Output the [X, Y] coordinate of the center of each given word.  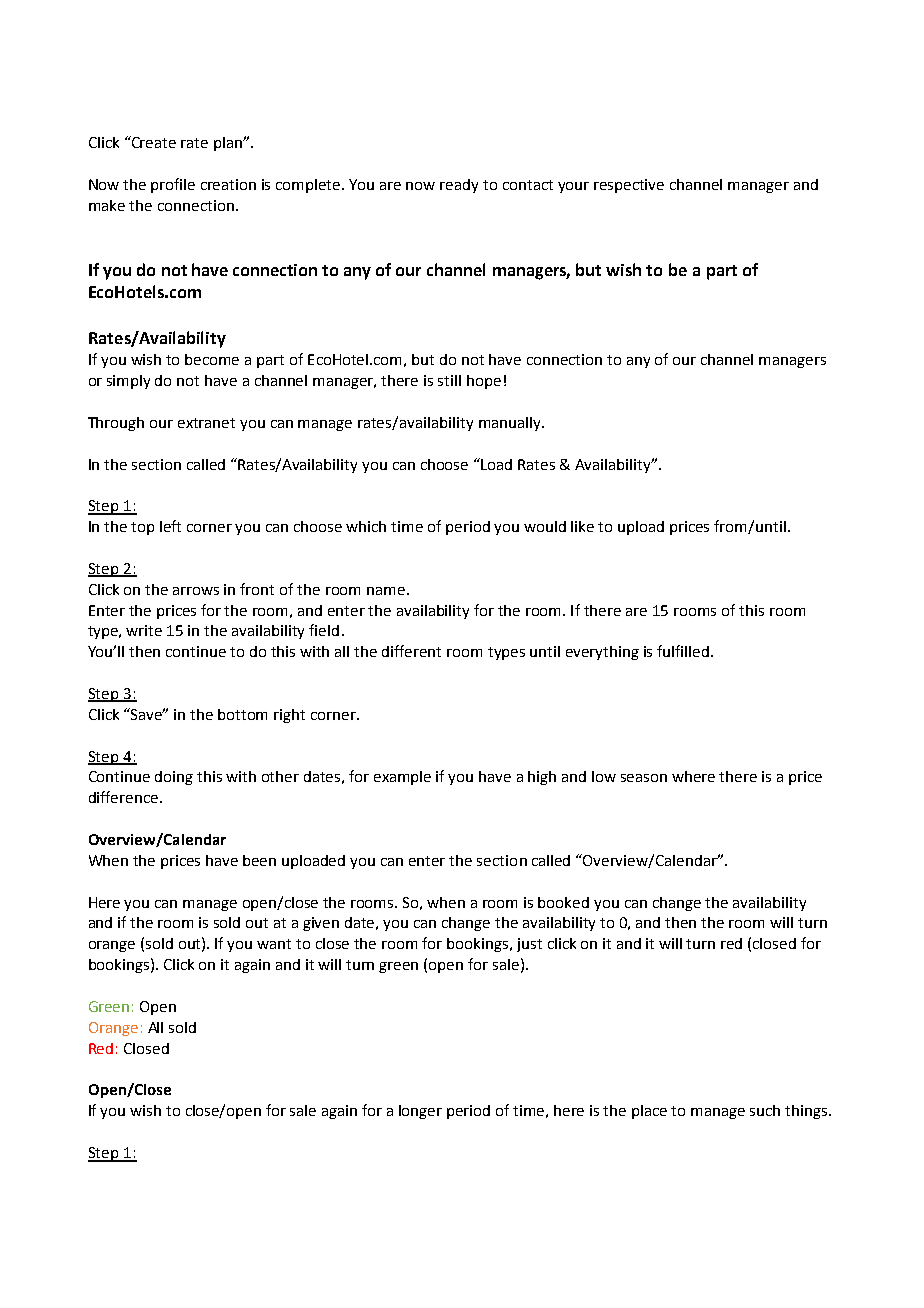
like [582, 526]
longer [420, 1112]
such [765, 1110]
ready [459, 186]
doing [174, 778]
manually [511, 424]
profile [173, 185]
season [644, 778]
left [170, 526]
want [274, 944]
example [402, 778]
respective [629, 186]
